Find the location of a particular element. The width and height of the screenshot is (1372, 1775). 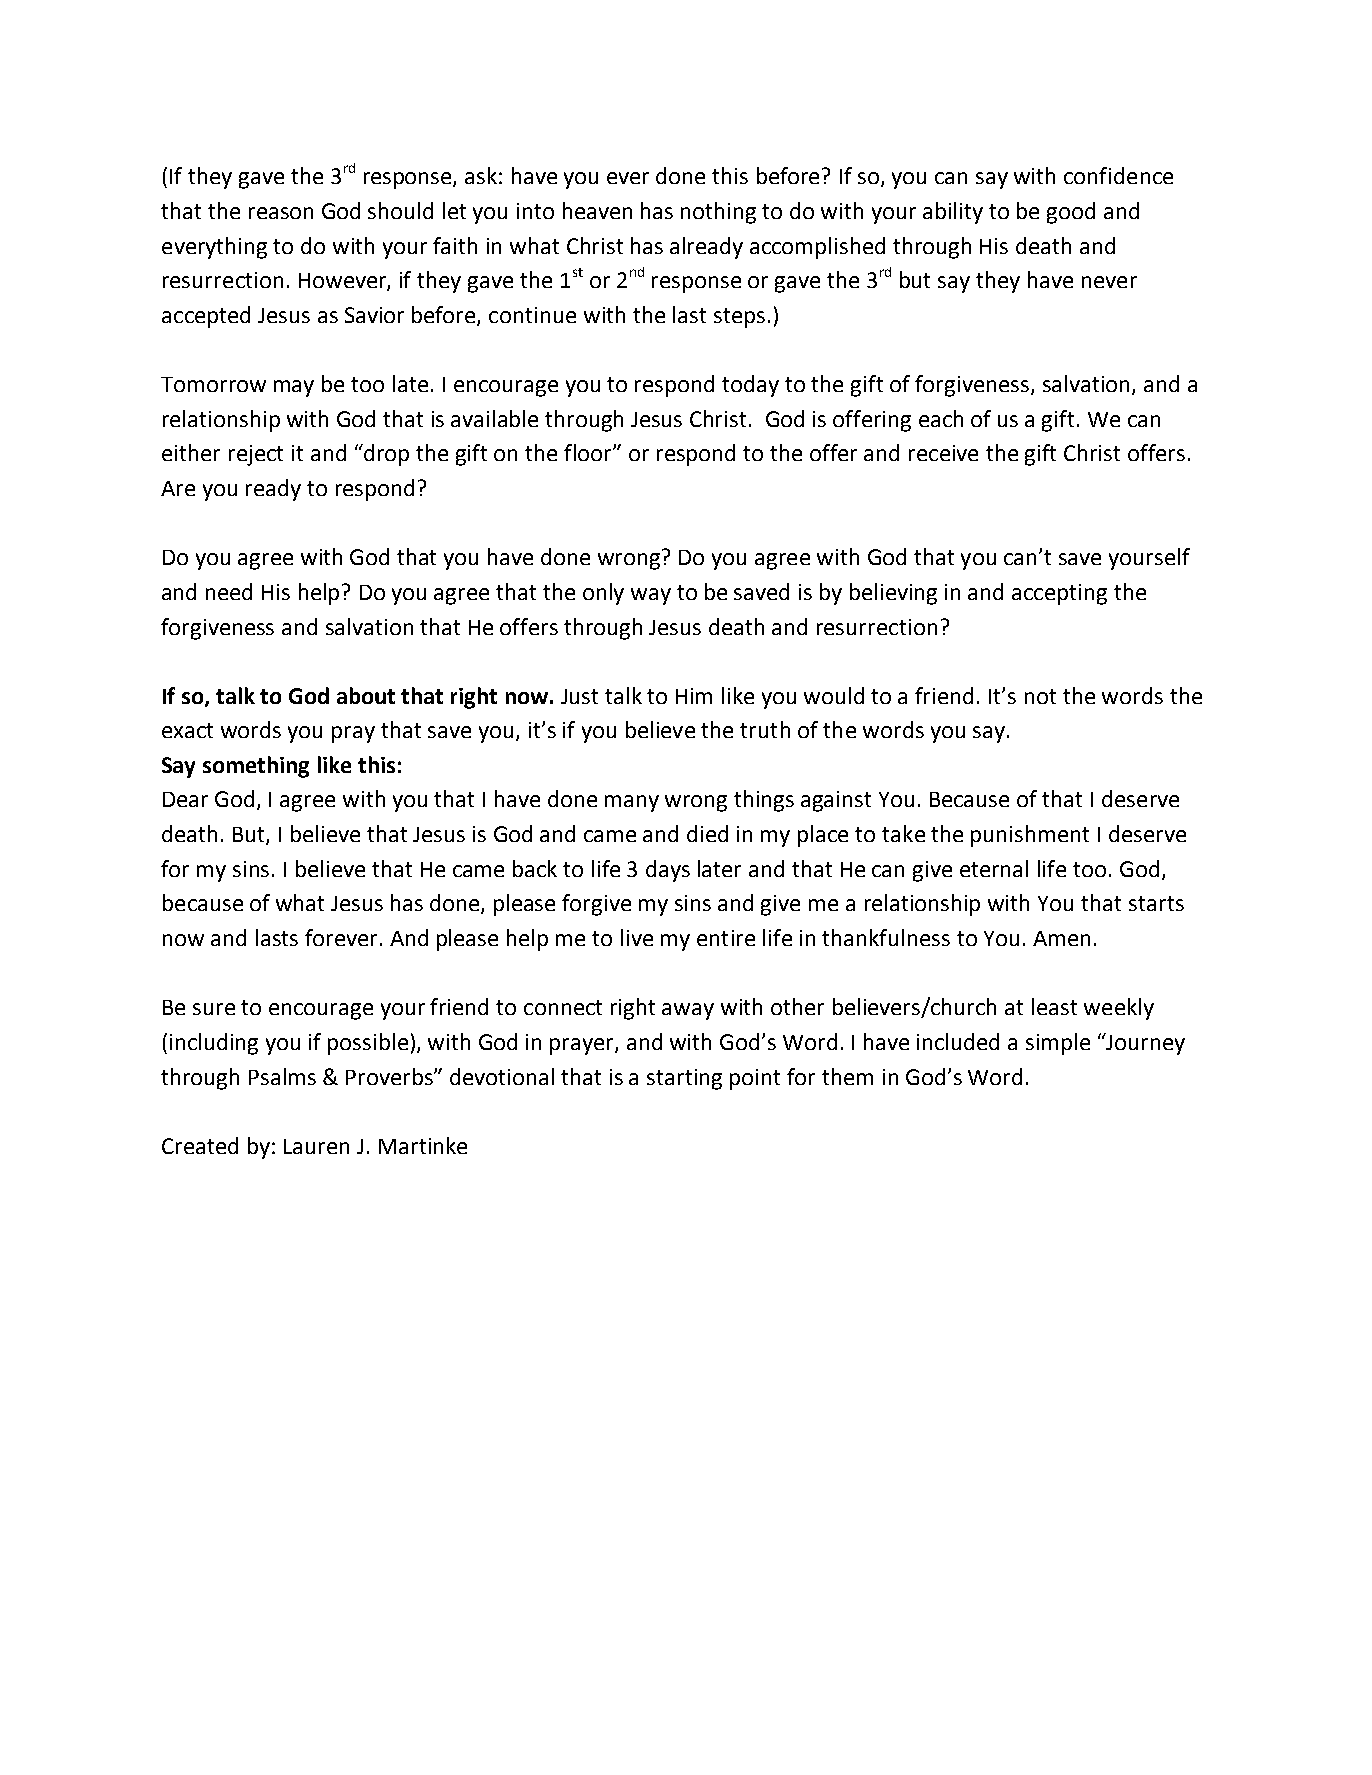

nothing is located at coordinates (718, 213).
